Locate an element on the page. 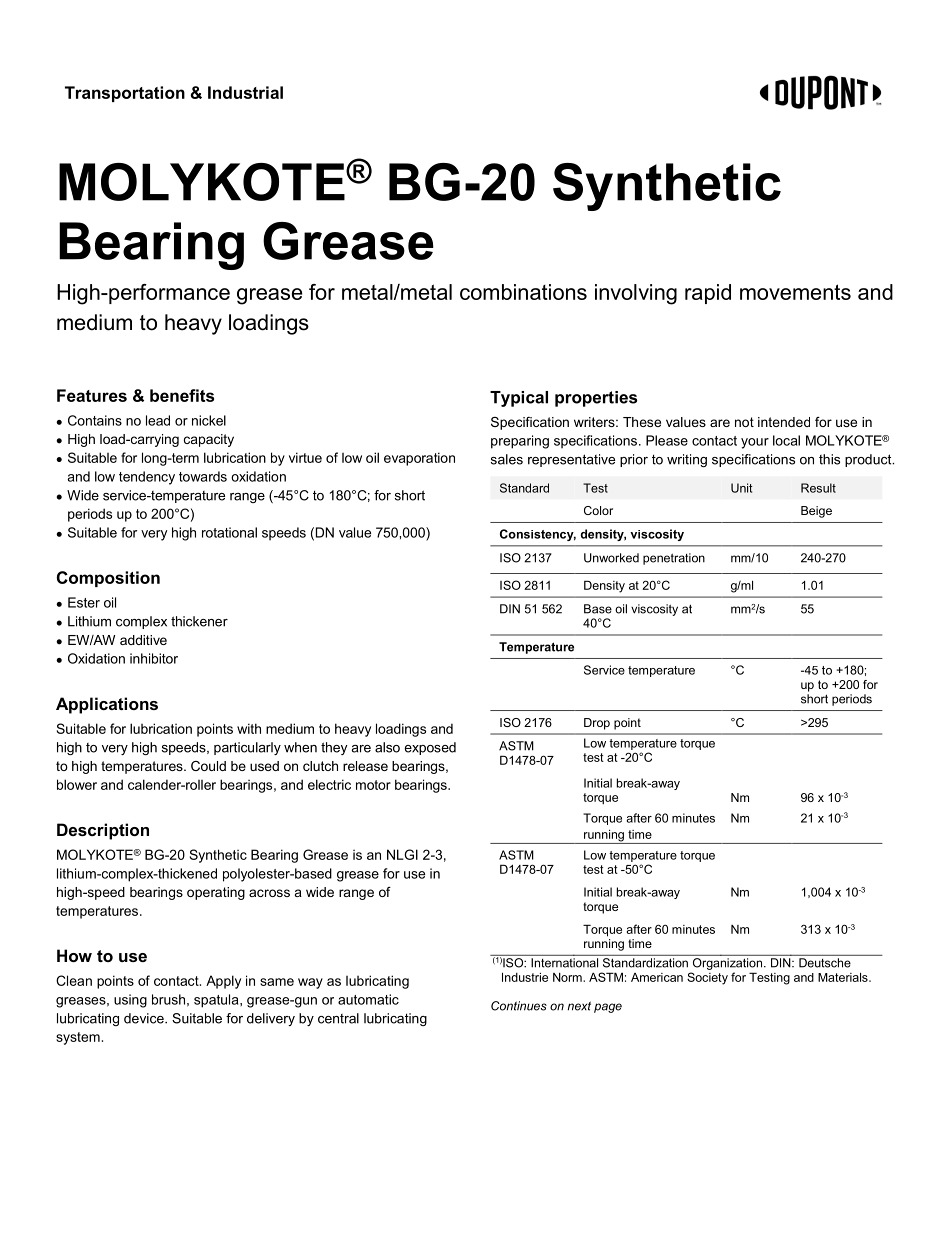 This document has height=1233, width=952. Transportation is located at coordinates (125, 94).
